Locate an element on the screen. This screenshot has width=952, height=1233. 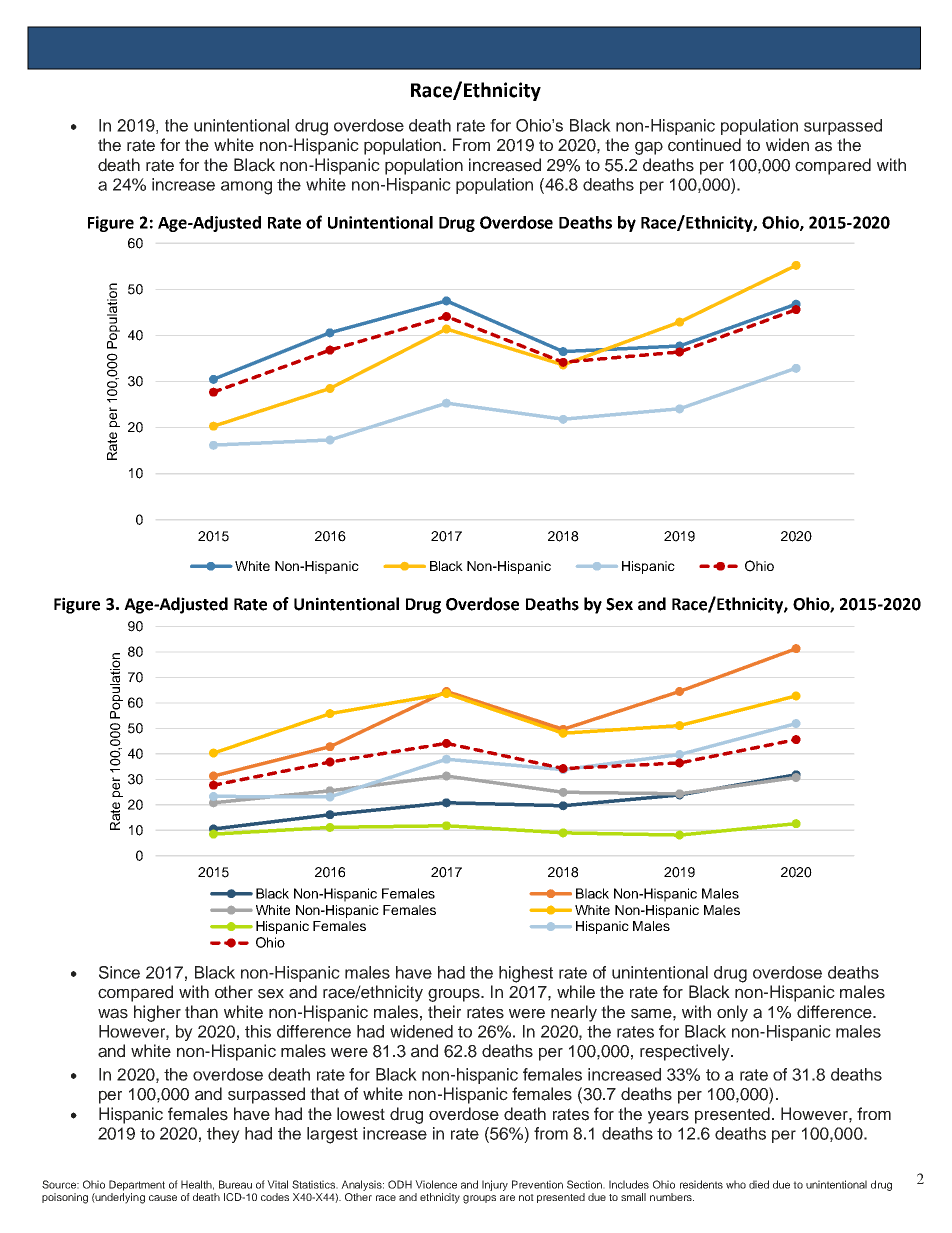
only is located at coordinates (732, 1013).
